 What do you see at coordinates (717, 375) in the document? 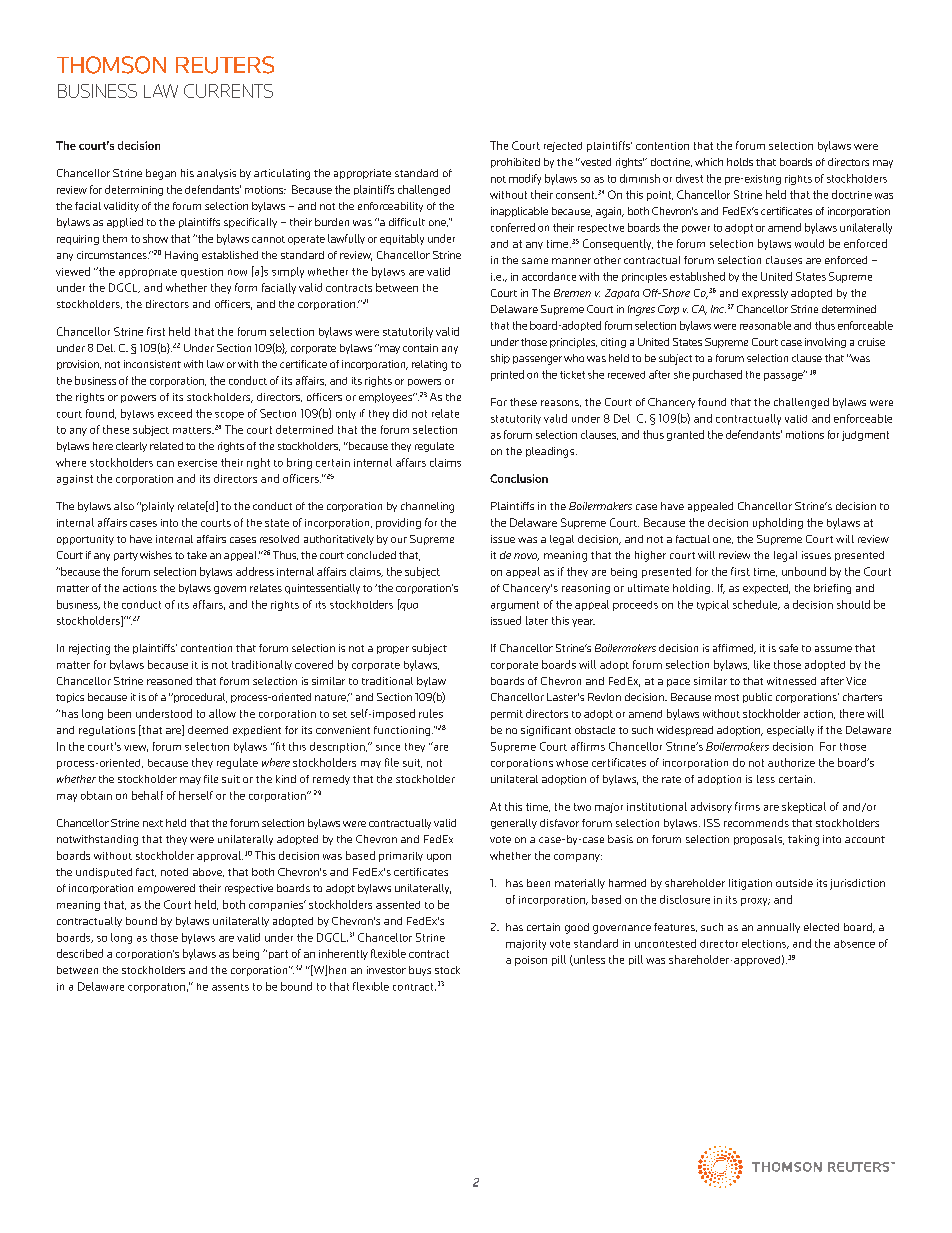
I see `purchased` at bounding box center [717, 375].
